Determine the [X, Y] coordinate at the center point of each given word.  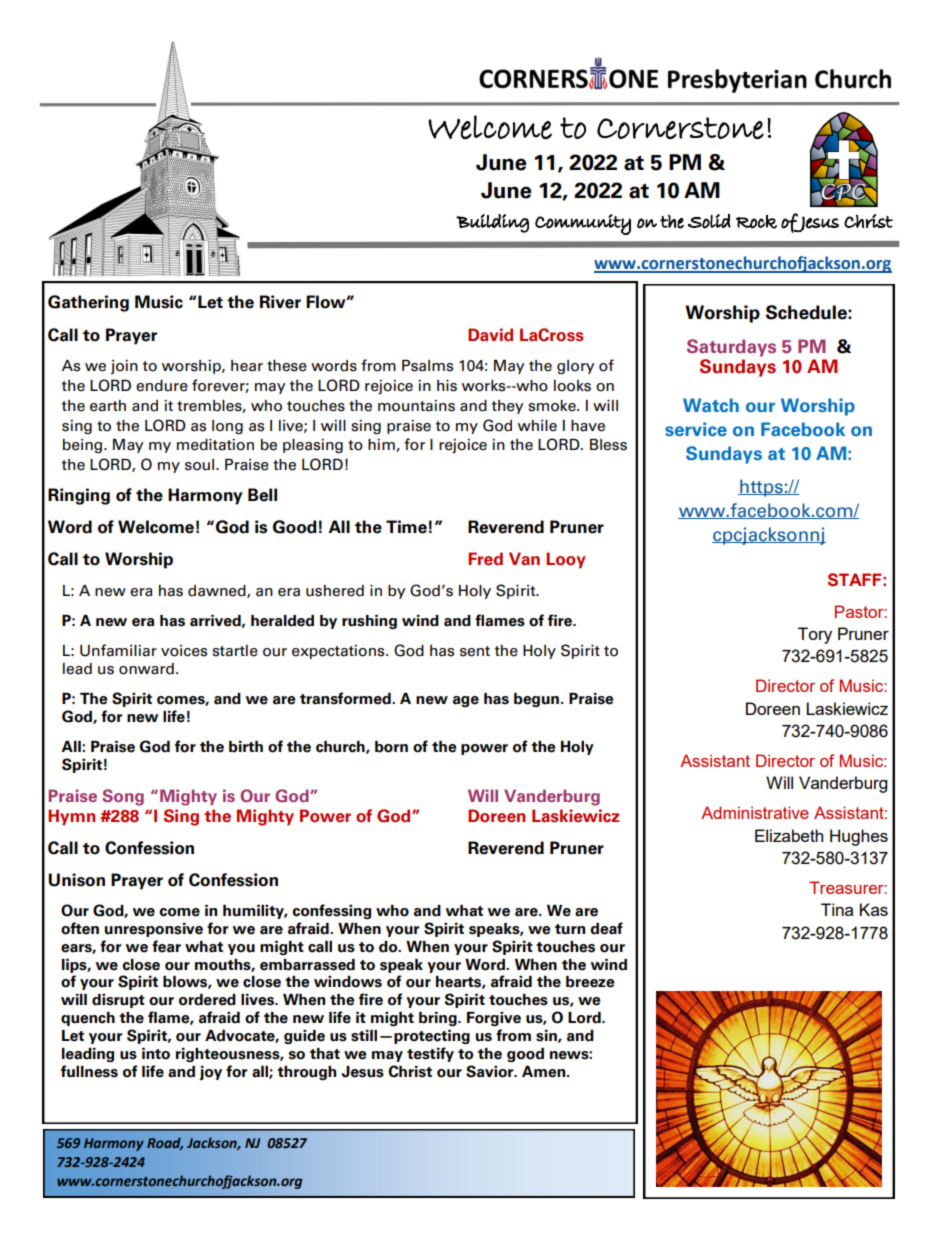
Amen [545, 1072]
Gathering [88, 303]
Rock [756, 222]
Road [165, 1143]
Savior [491, 1071]
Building [492, 223]
